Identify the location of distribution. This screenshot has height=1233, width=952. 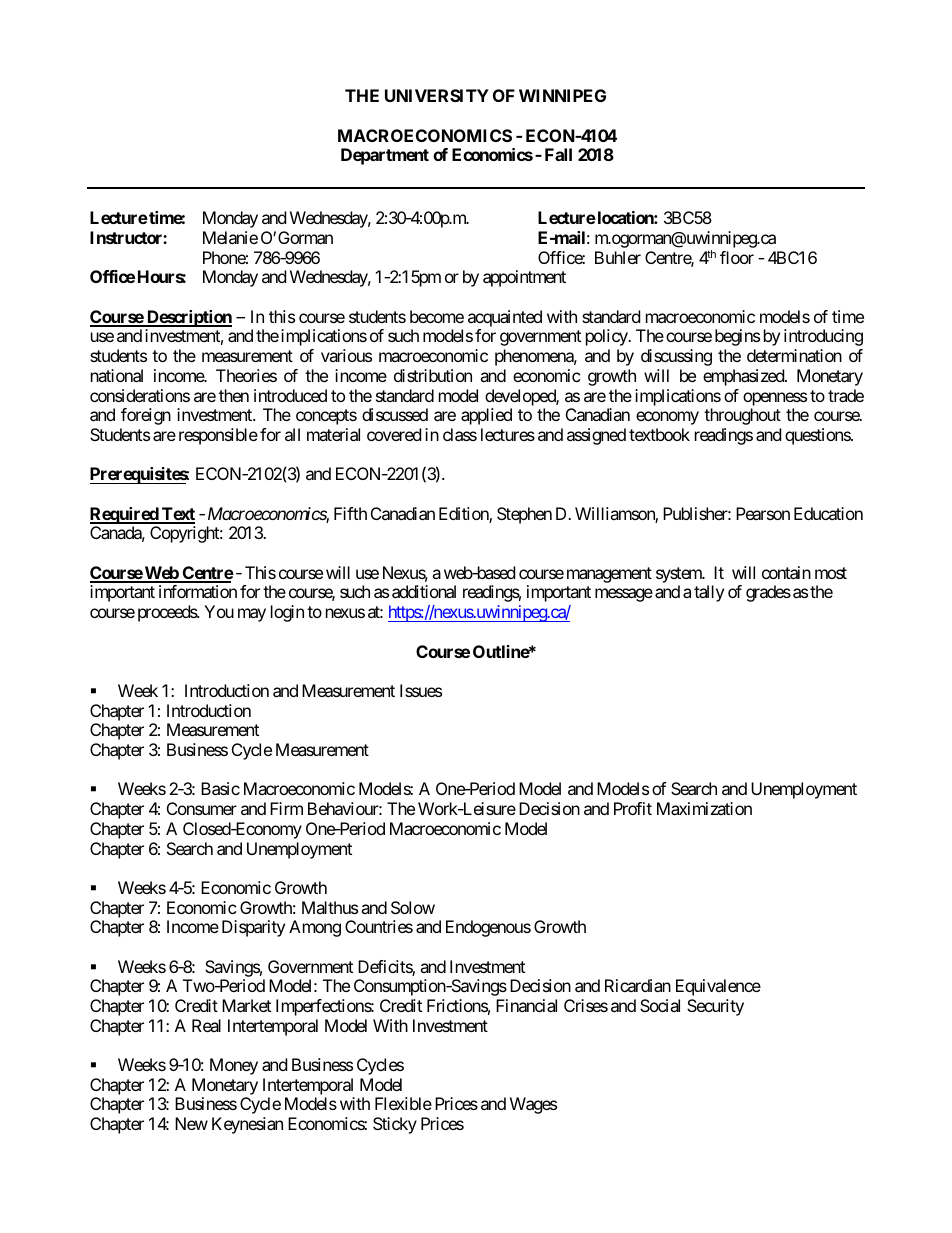
(433, 375).
